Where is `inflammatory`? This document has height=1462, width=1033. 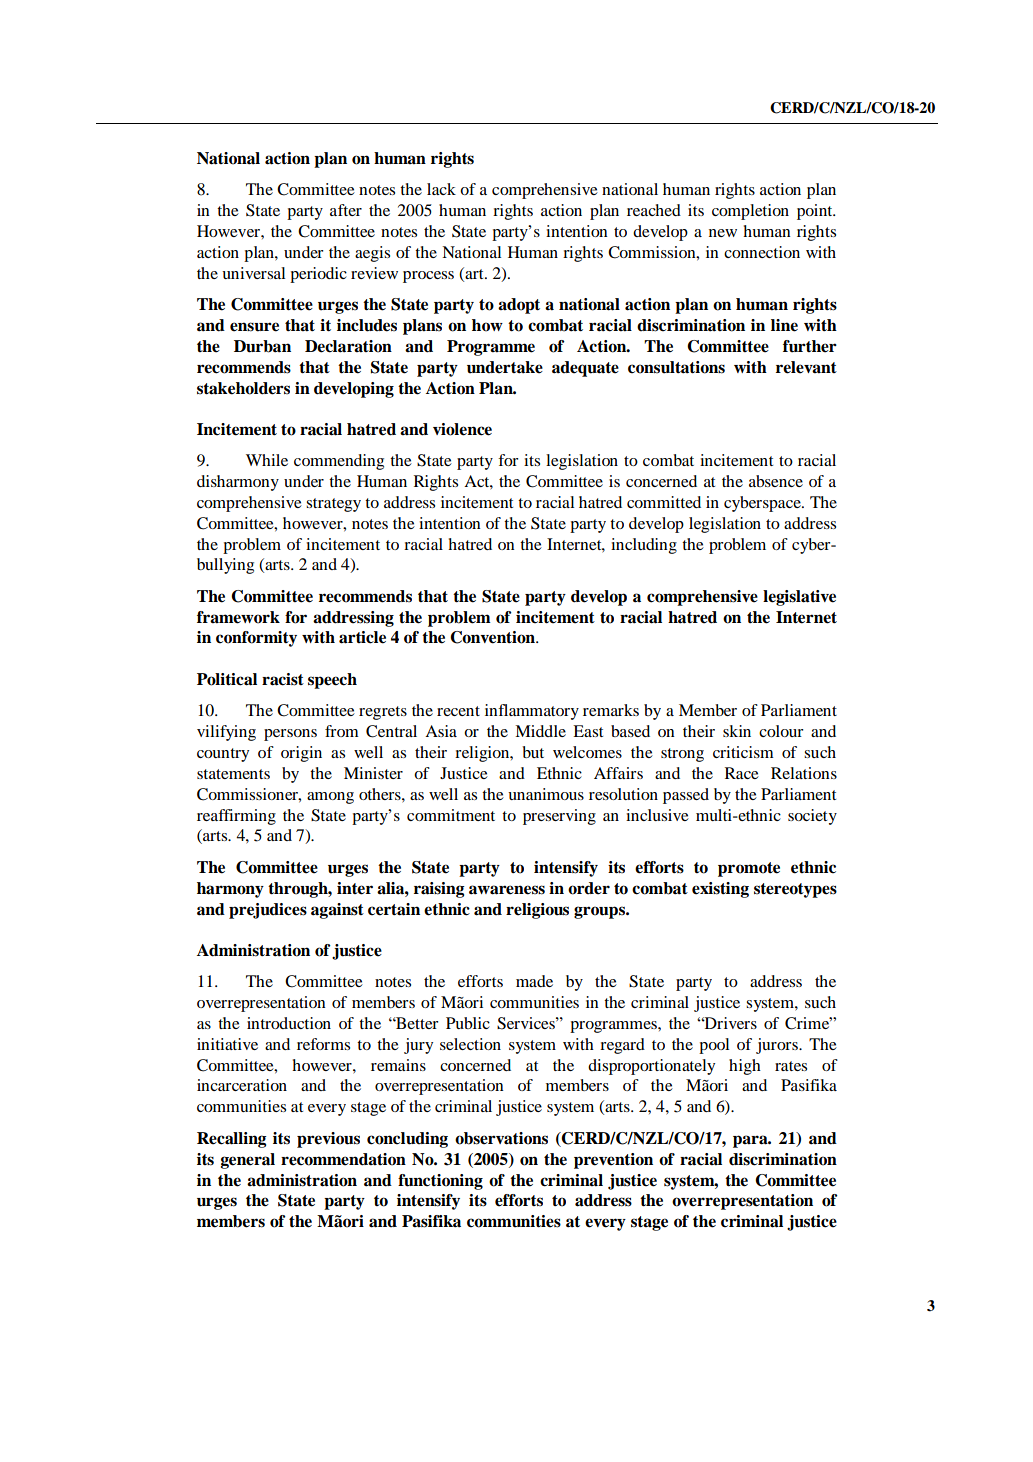
inflammatory is located at coordinates (532, 712).
